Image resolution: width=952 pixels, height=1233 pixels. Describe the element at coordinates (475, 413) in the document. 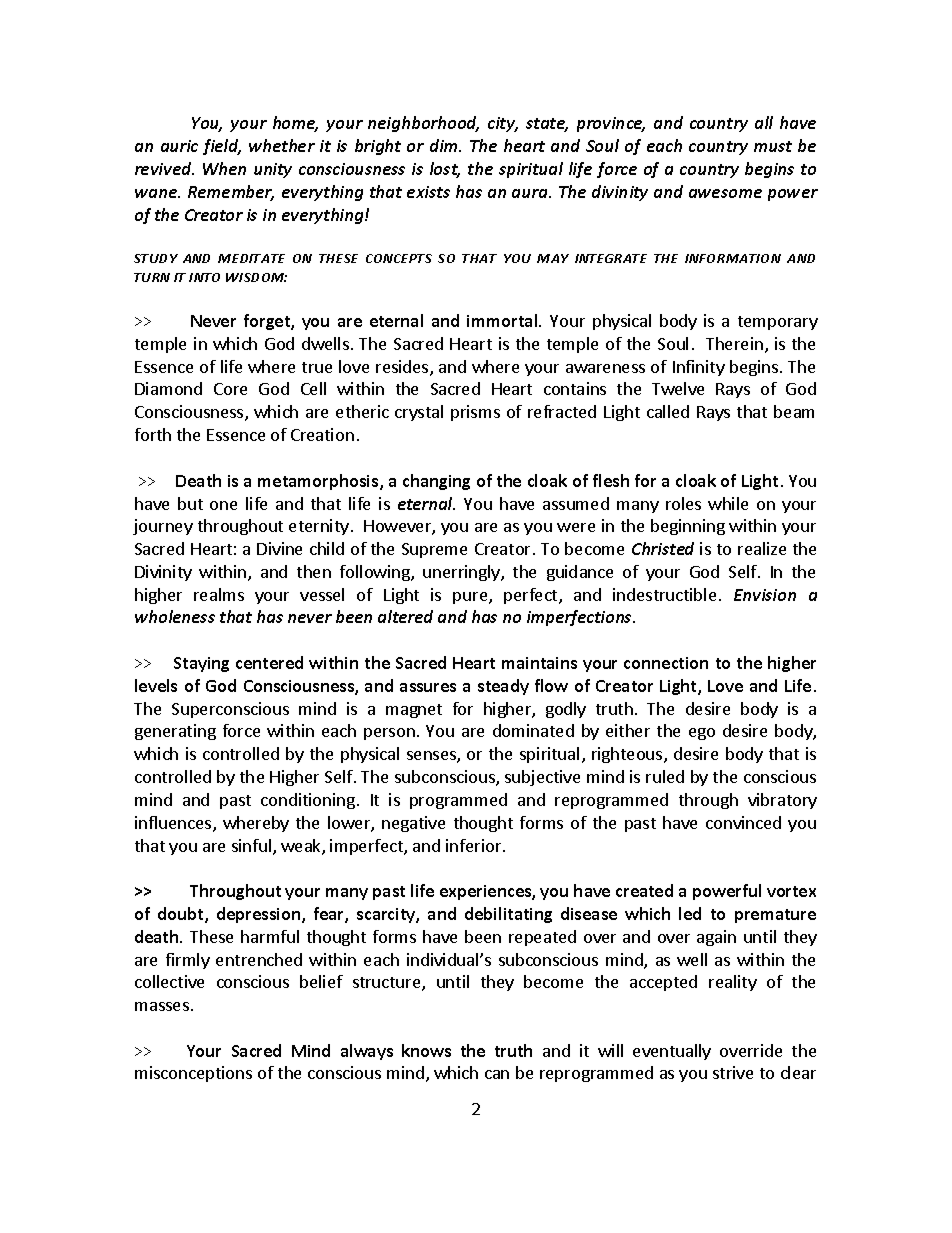

I see `prisms` at that location.
